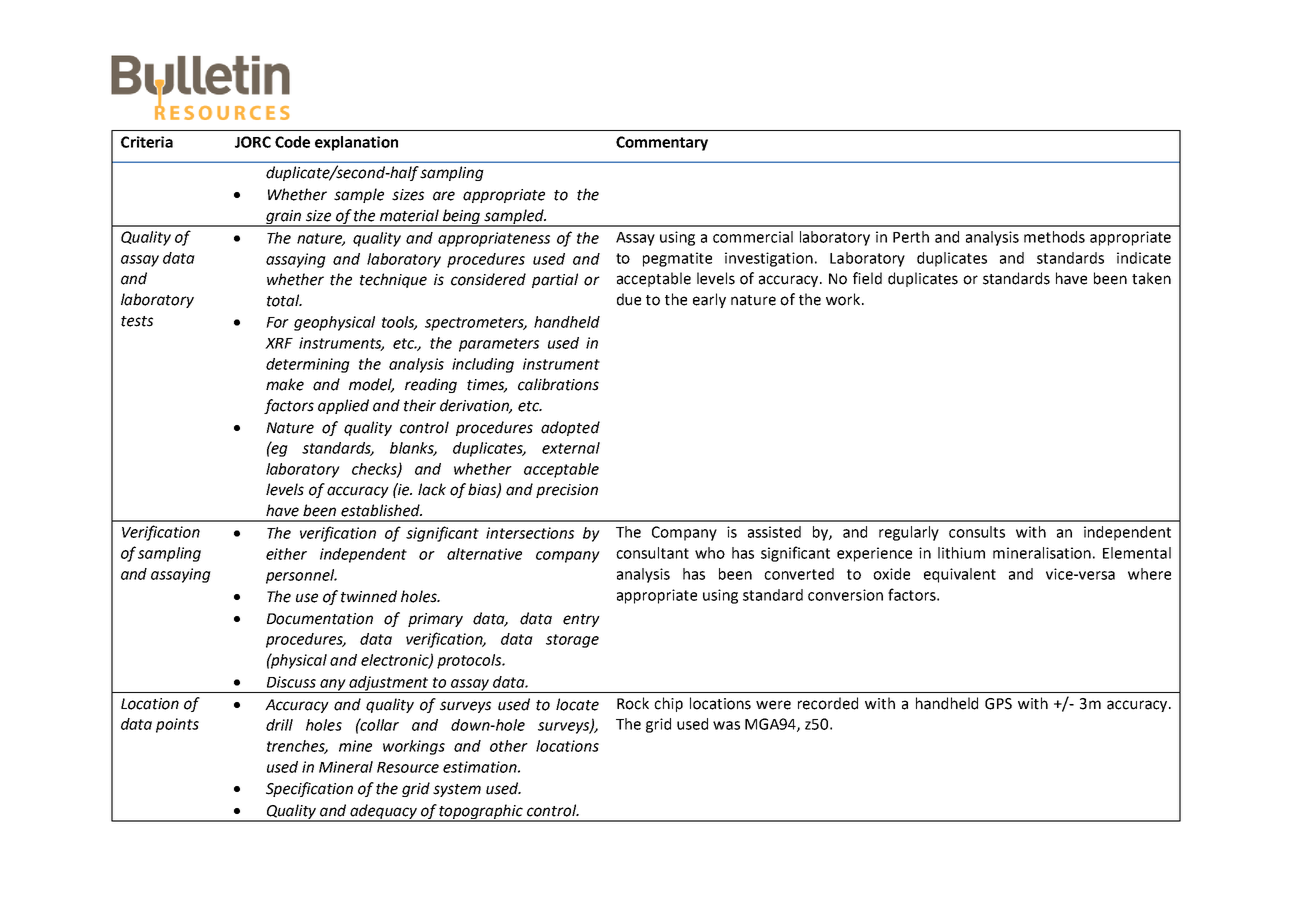 This document has width=1308, height=924. I want to click on methods, so click(1054, 237).
